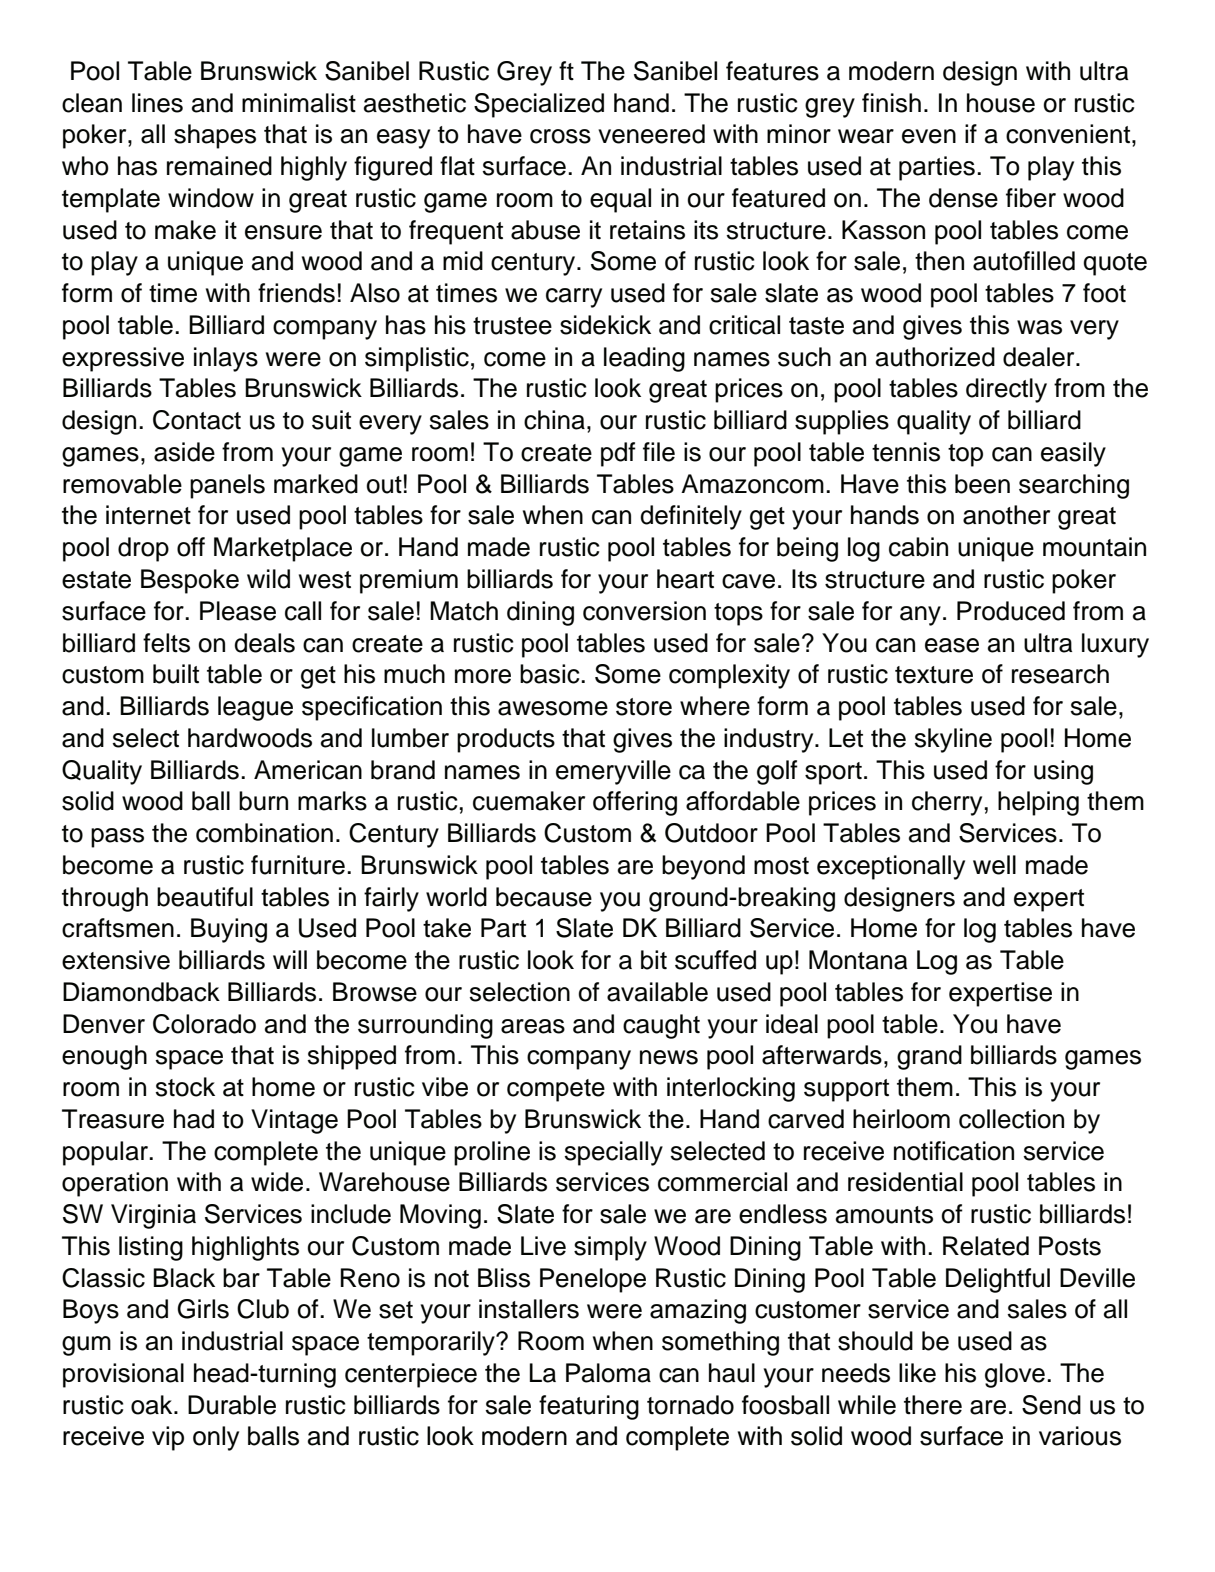 The image size is (1215, 1572). Describe the element at coordinates (858, 960) in the screenshot. I see `Montana` at that location.
